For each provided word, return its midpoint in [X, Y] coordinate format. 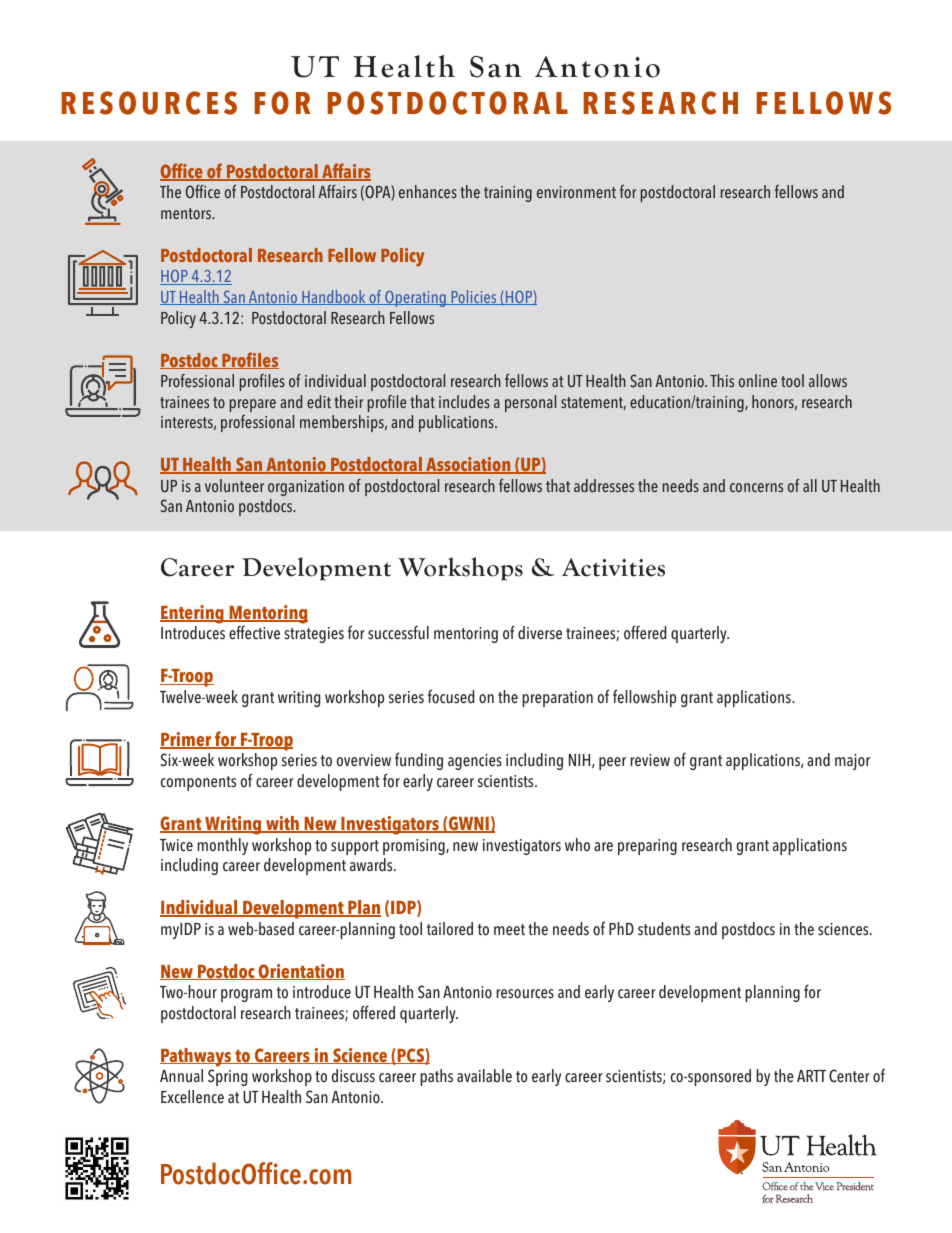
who [577, 845]
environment [576, 192]
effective [254, 633]
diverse [540, 633]
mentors [187, 213]
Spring [228, 1077]
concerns [756, 487]
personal [530, 403]
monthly [222, 846]
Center [849, 1076]
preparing [647, 847]
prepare [253, 405]
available [484, 1076]
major [852, 762]
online [758, 380]
